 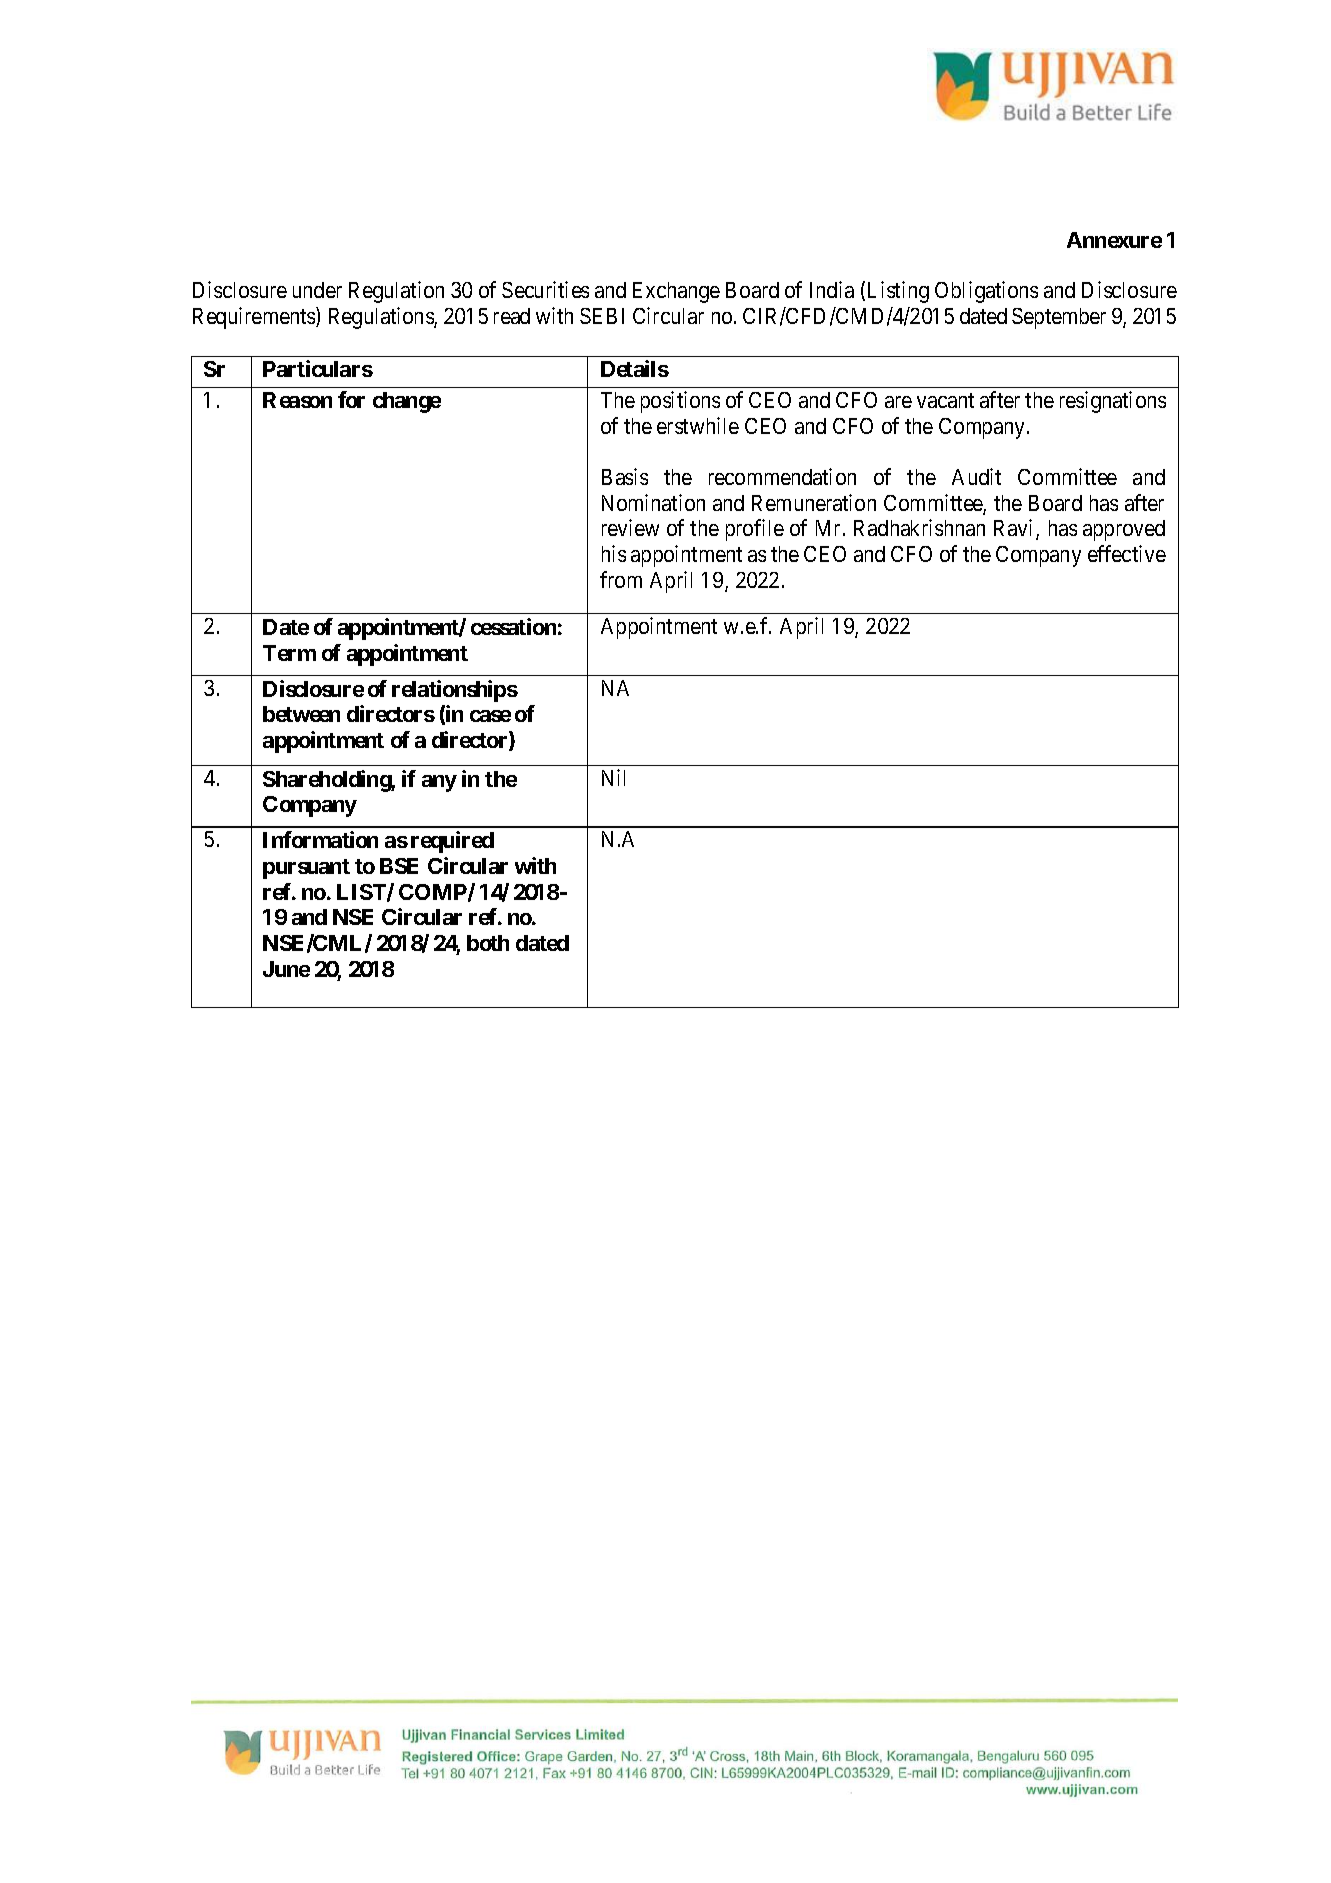 What do you see at coordinates (289, 653) in the image?
I see `Term` at bounding box center [289, 653].
